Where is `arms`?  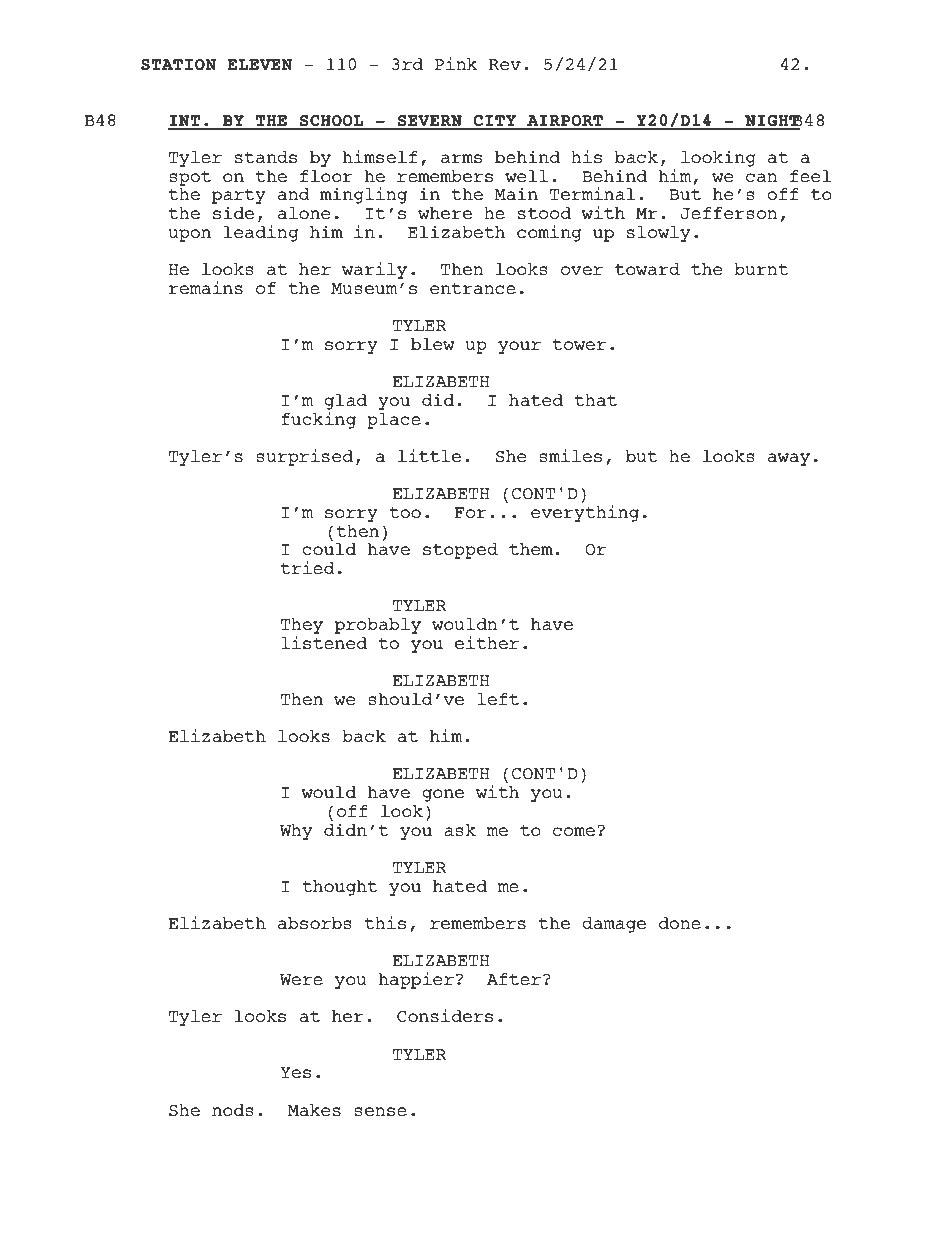
arms is located at coordinates (461, 159).
